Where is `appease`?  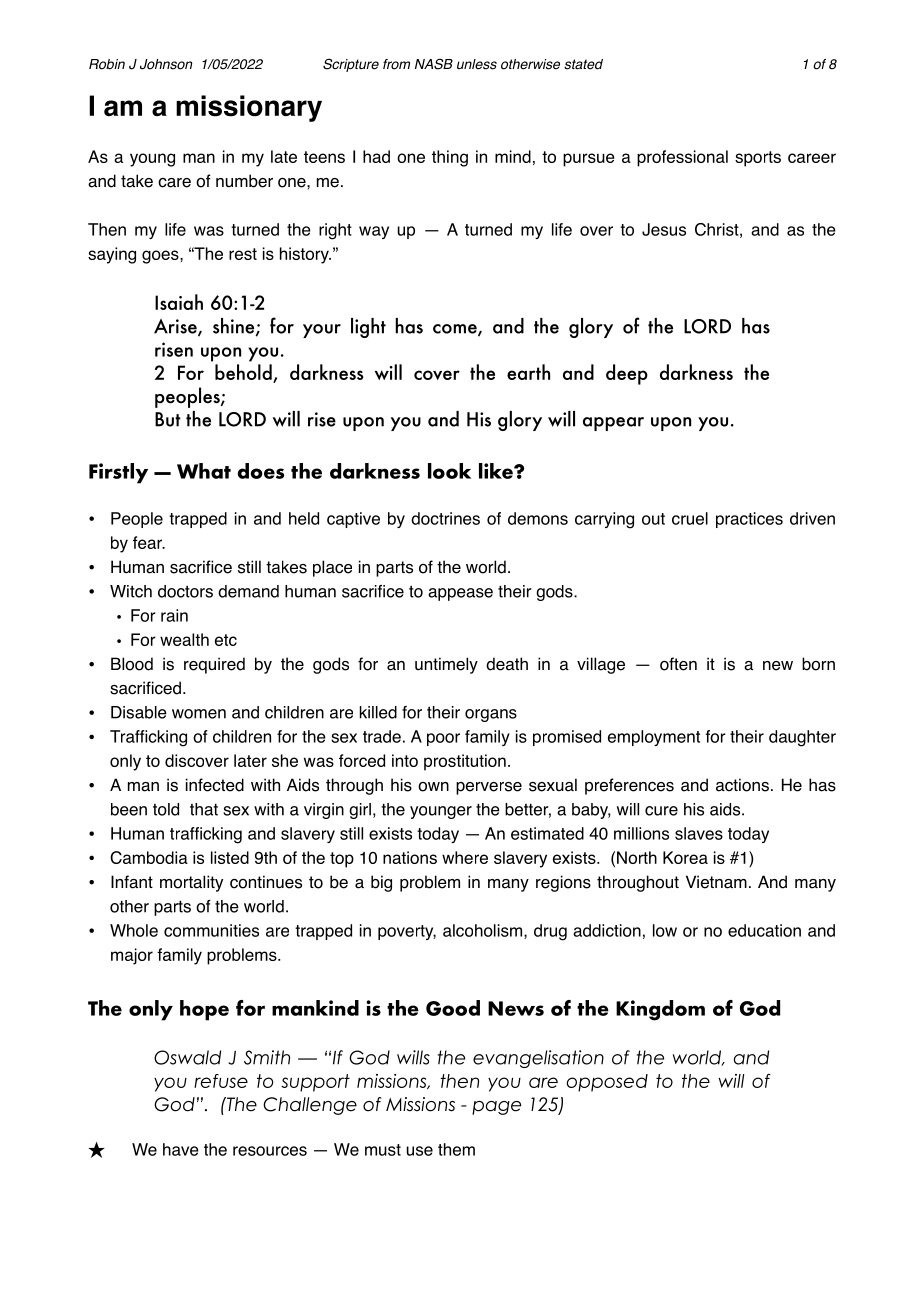 appease is located at coordinates (460, 594).
